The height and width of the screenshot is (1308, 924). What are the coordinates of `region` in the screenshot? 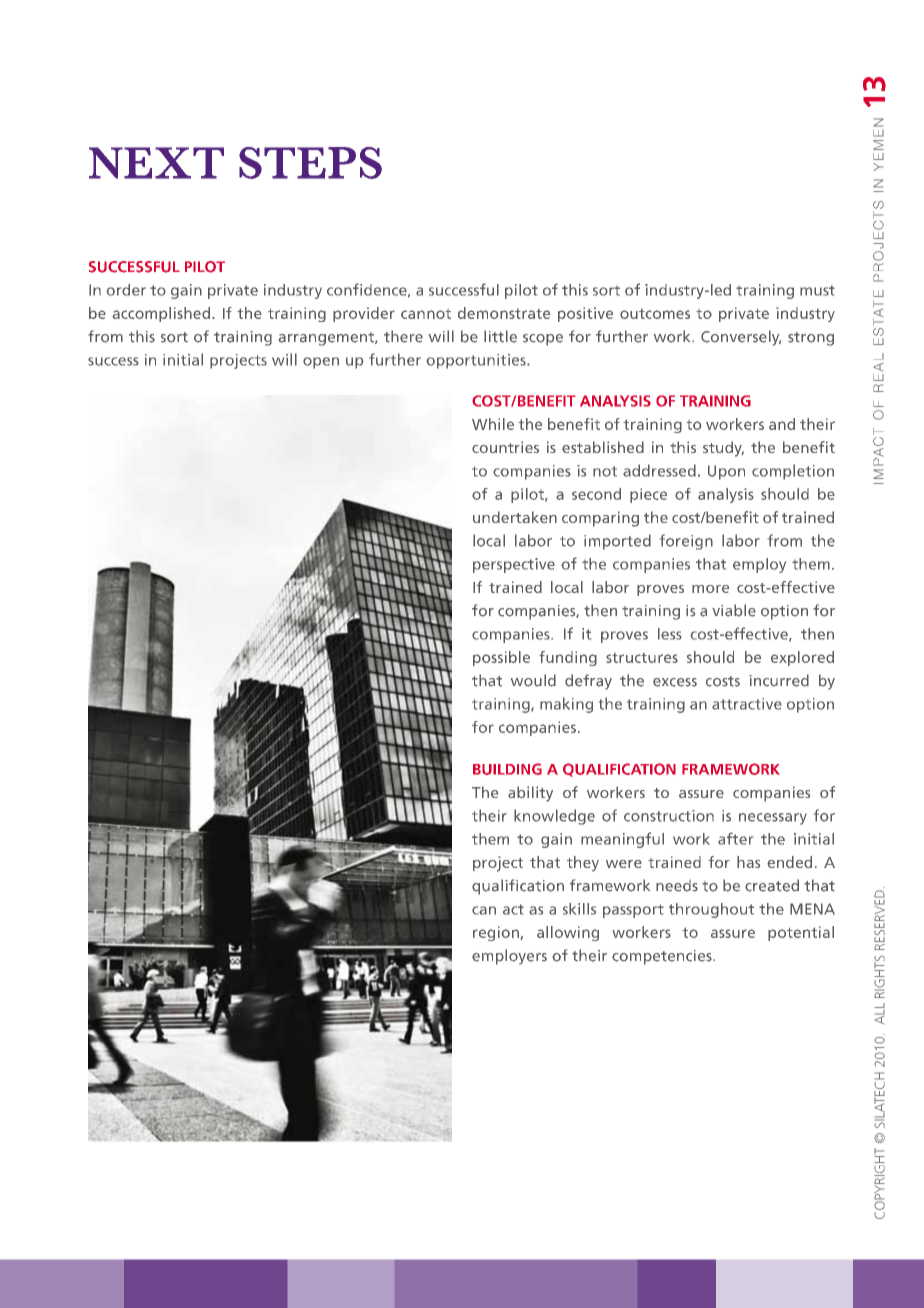 It's located at (497, 933).
